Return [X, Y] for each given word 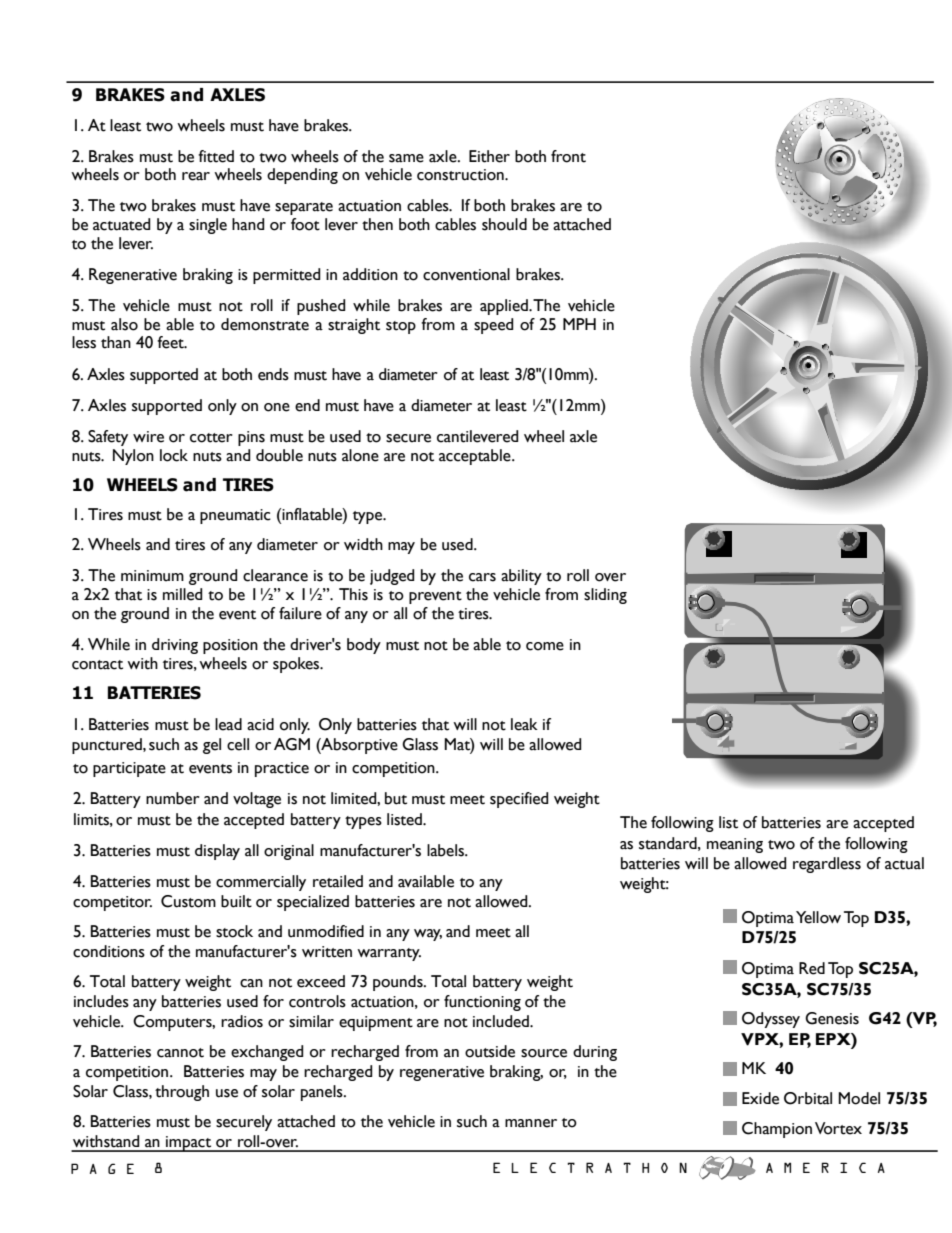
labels [447, 850]
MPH [579, 324]
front [568, 156]
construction [461, 175]
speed [494, 326]
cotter [211, 438]
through [182, 1093]
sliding [605, 596]
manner [531, 1123]
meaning [735, 845]
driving [175, 646]
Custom [188, 901]
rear [196, 176]
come [545, 646]
